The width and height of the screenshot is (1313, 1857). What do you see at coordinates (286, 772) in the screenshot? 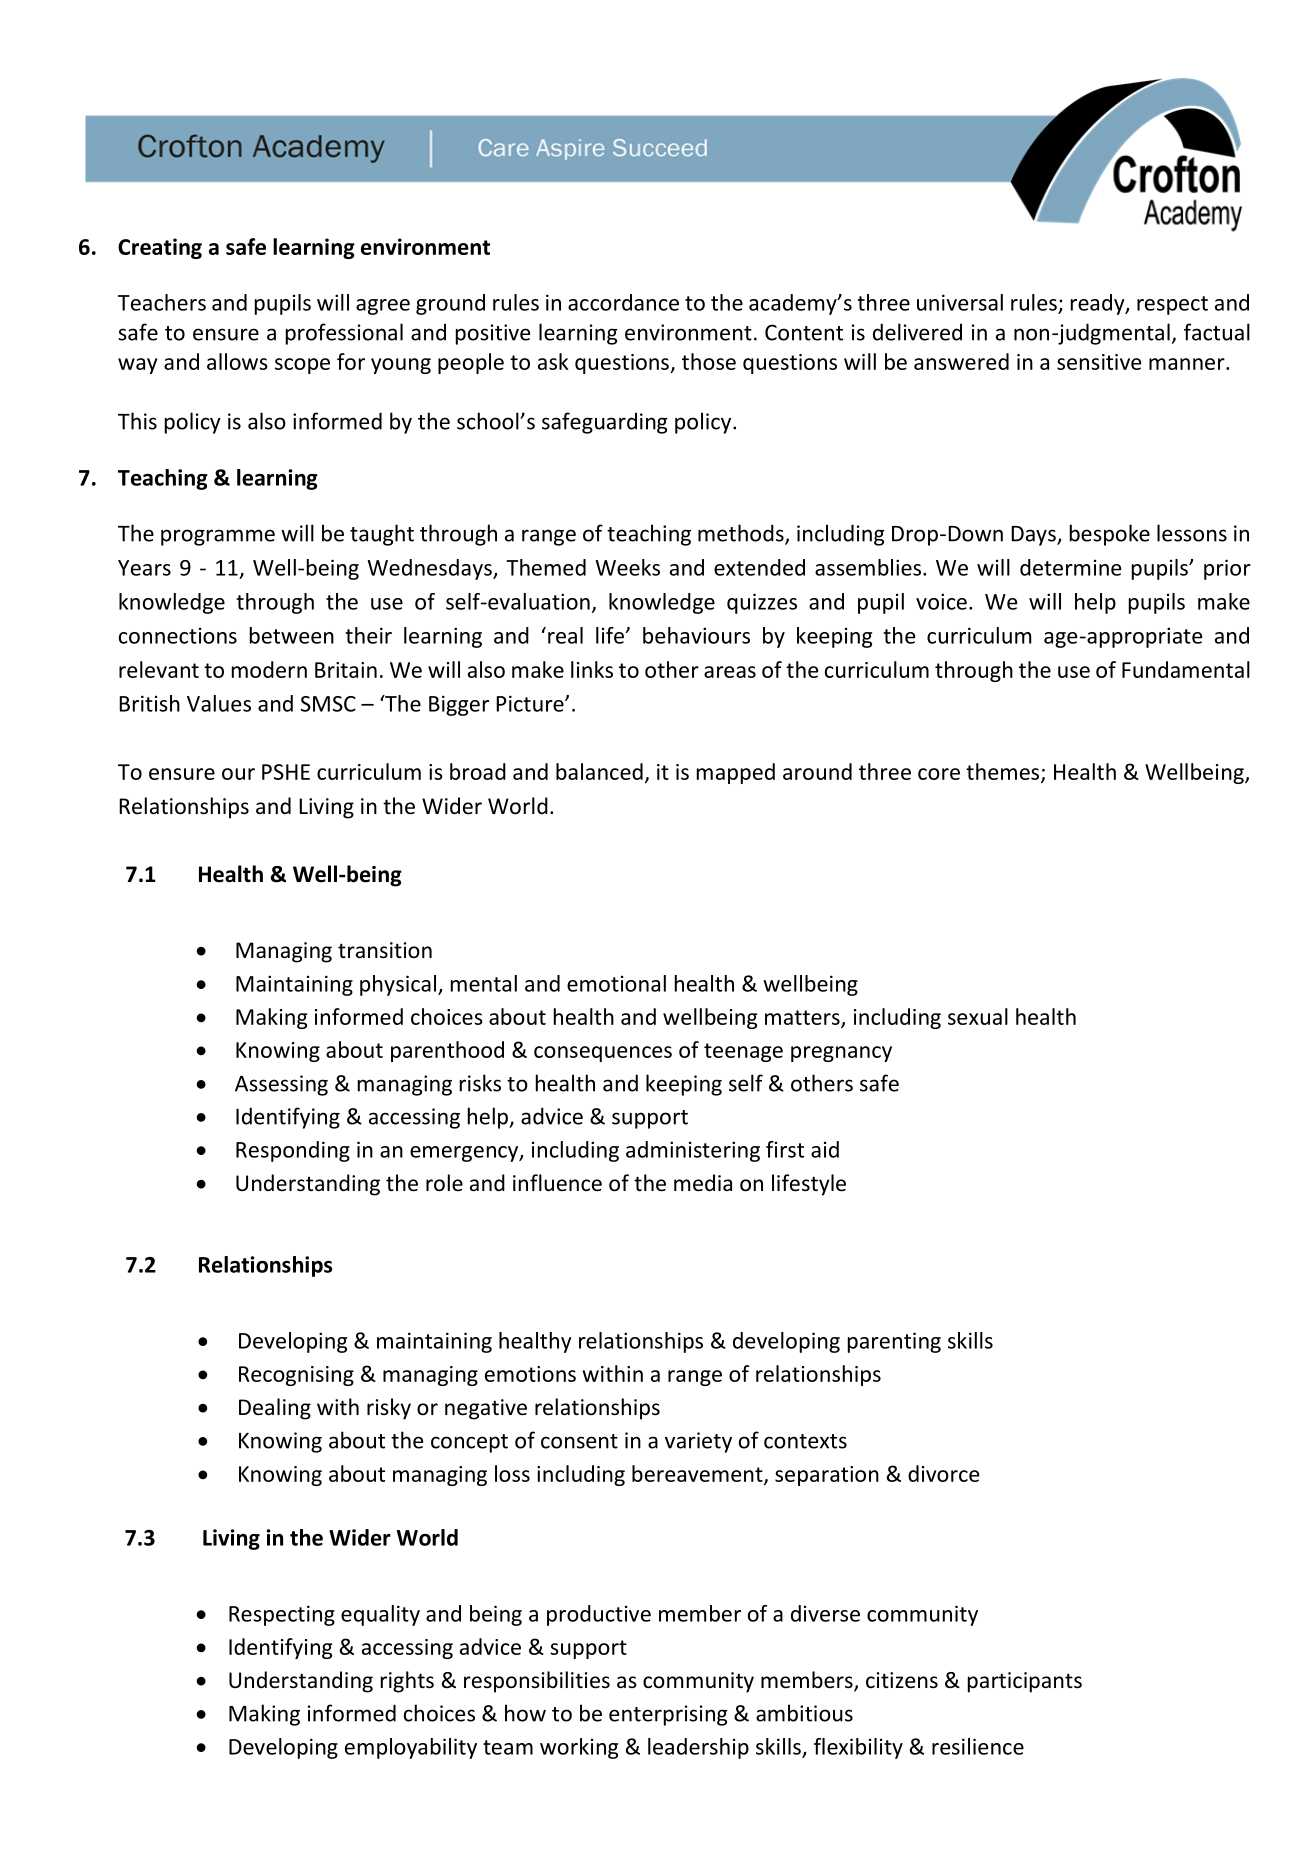
I see `PSHE` at bounding box center [286, 772].
